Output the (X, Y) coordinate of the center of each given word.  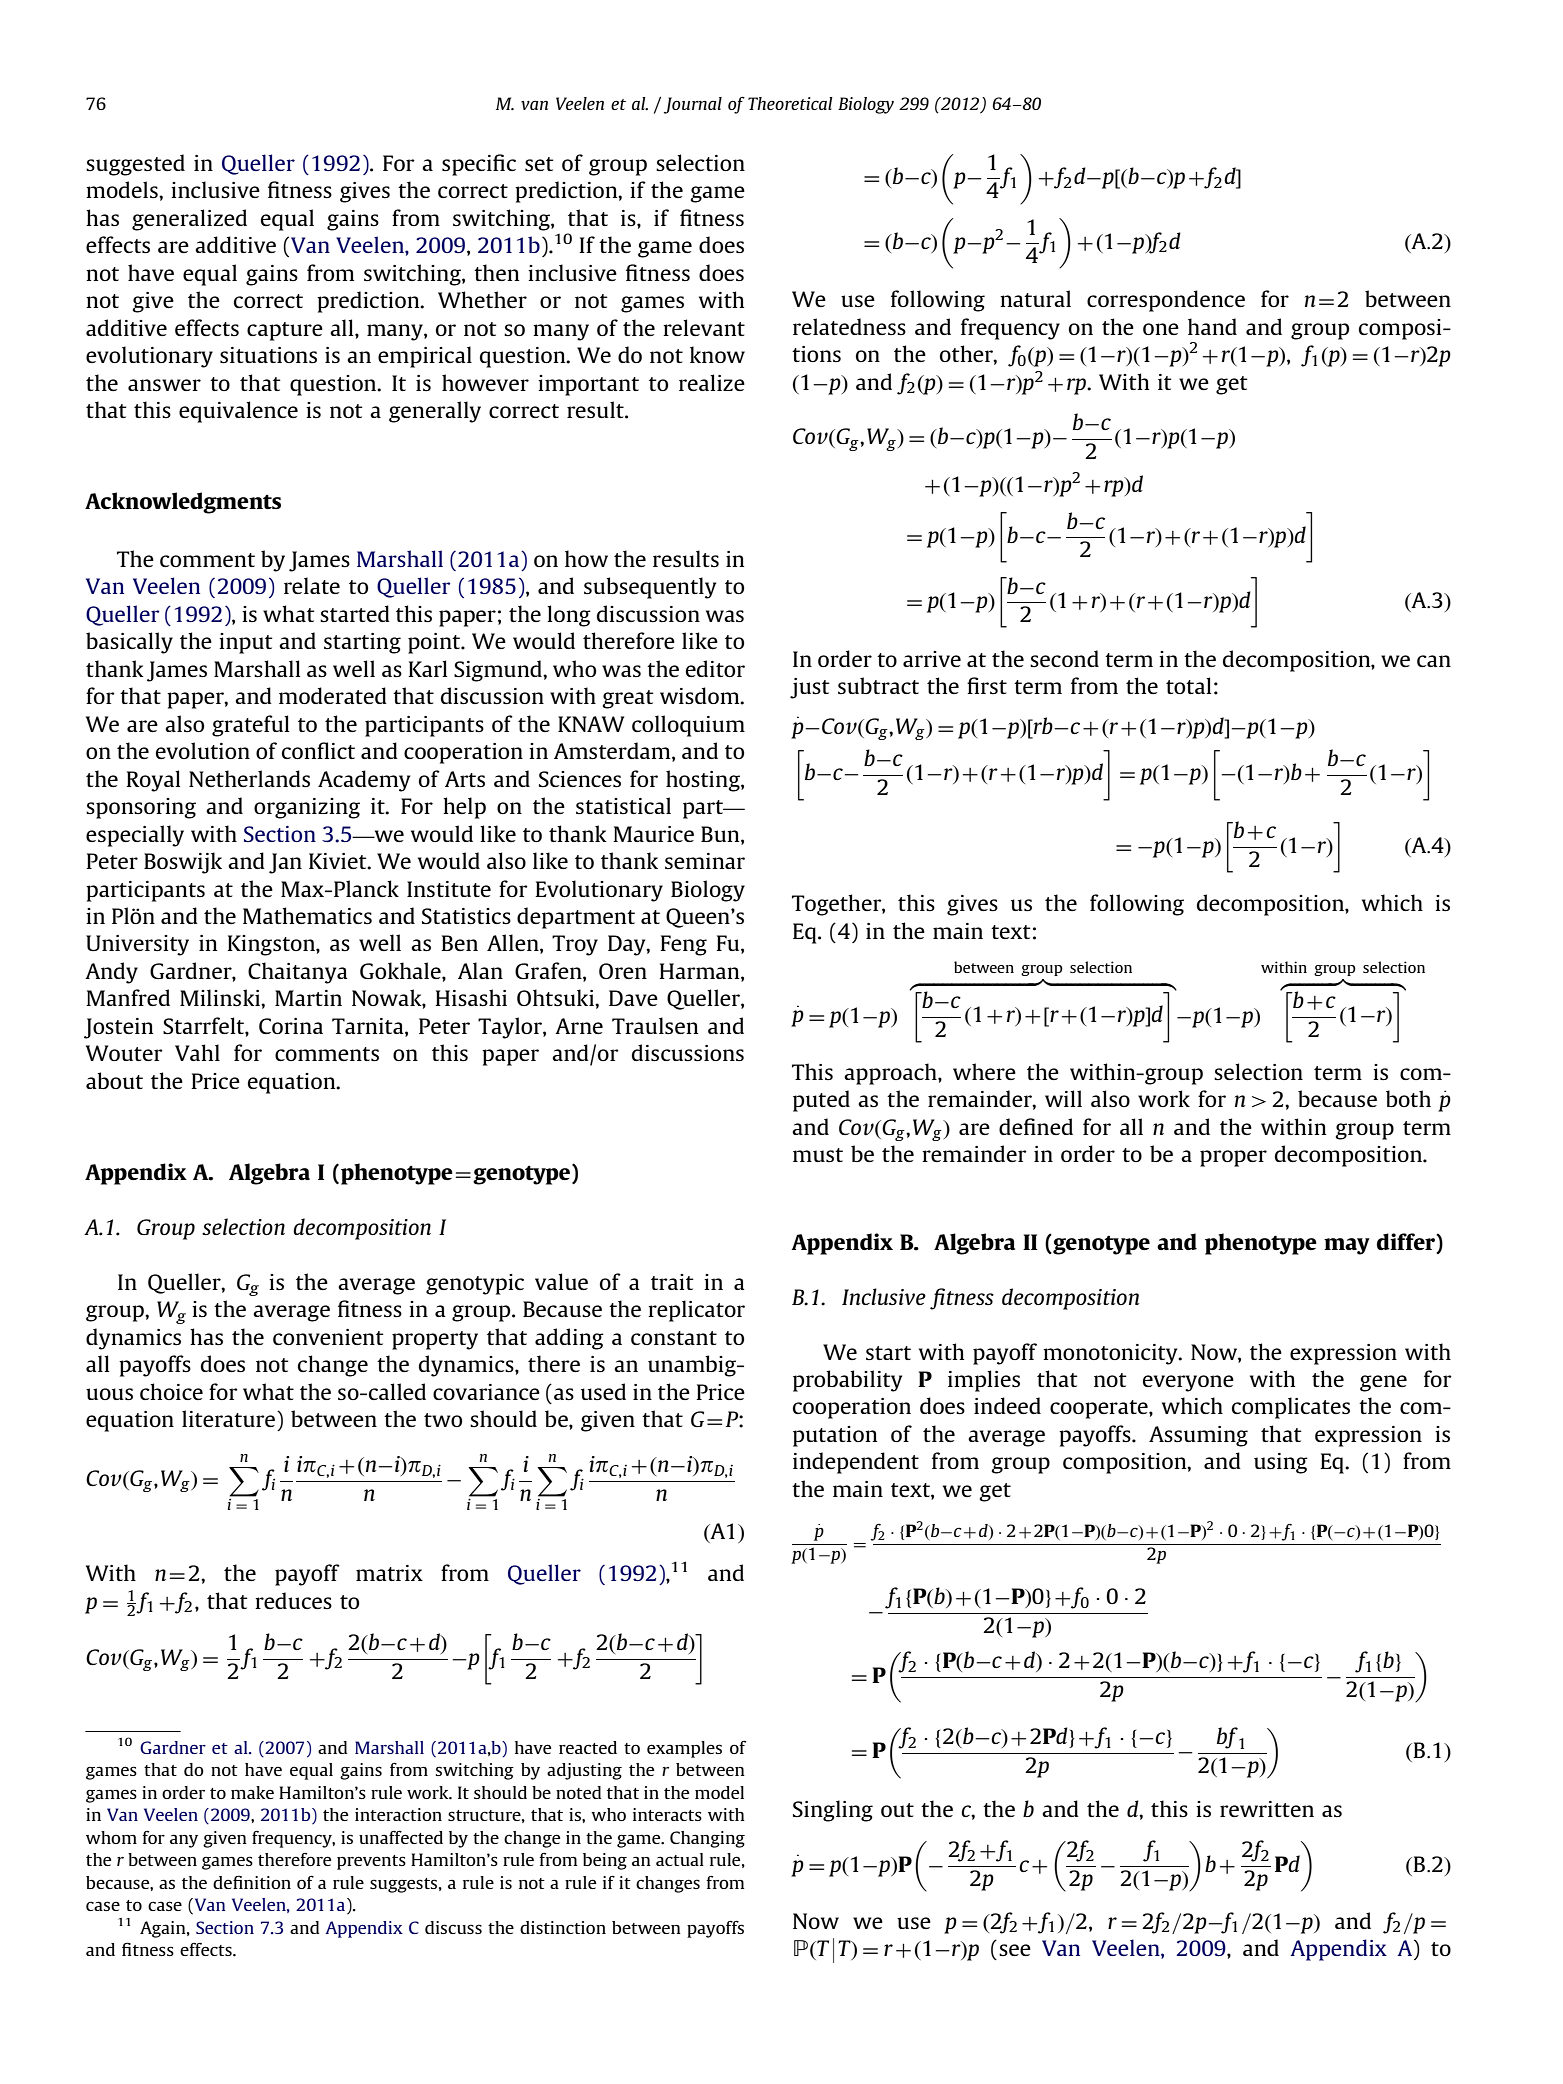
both (1408, 1098)
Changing (707, 1839)
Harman (700, 972)
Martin (308, 998)
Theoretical (790, 103)
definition (252, 1882)
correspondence (1166, 301)
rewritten (1267, 1809)
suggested (135, 165)
